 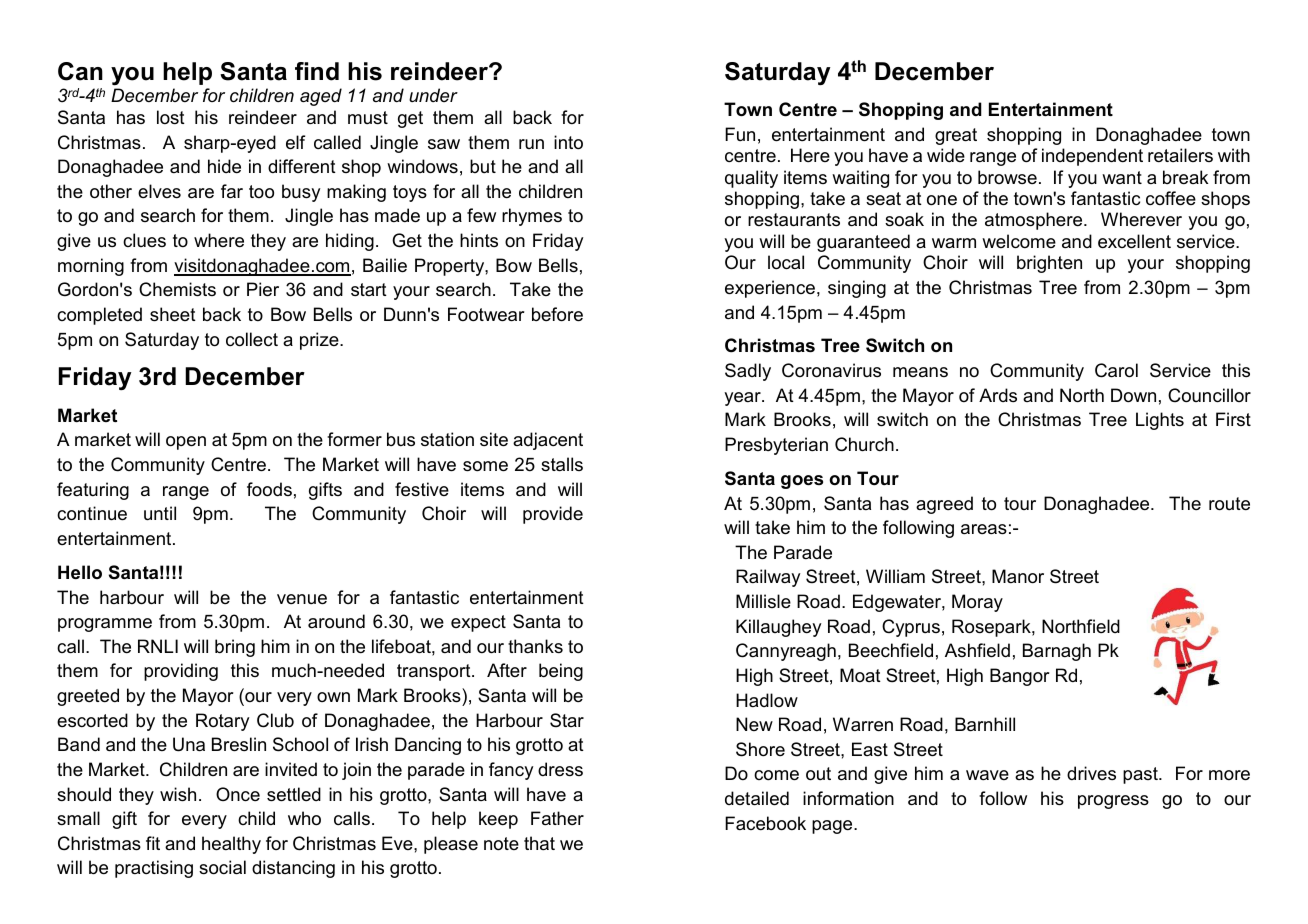 What do you see at coordinates (740, 134) in the screenshot?
I see `Fun` at bounding box center [740, 134].
